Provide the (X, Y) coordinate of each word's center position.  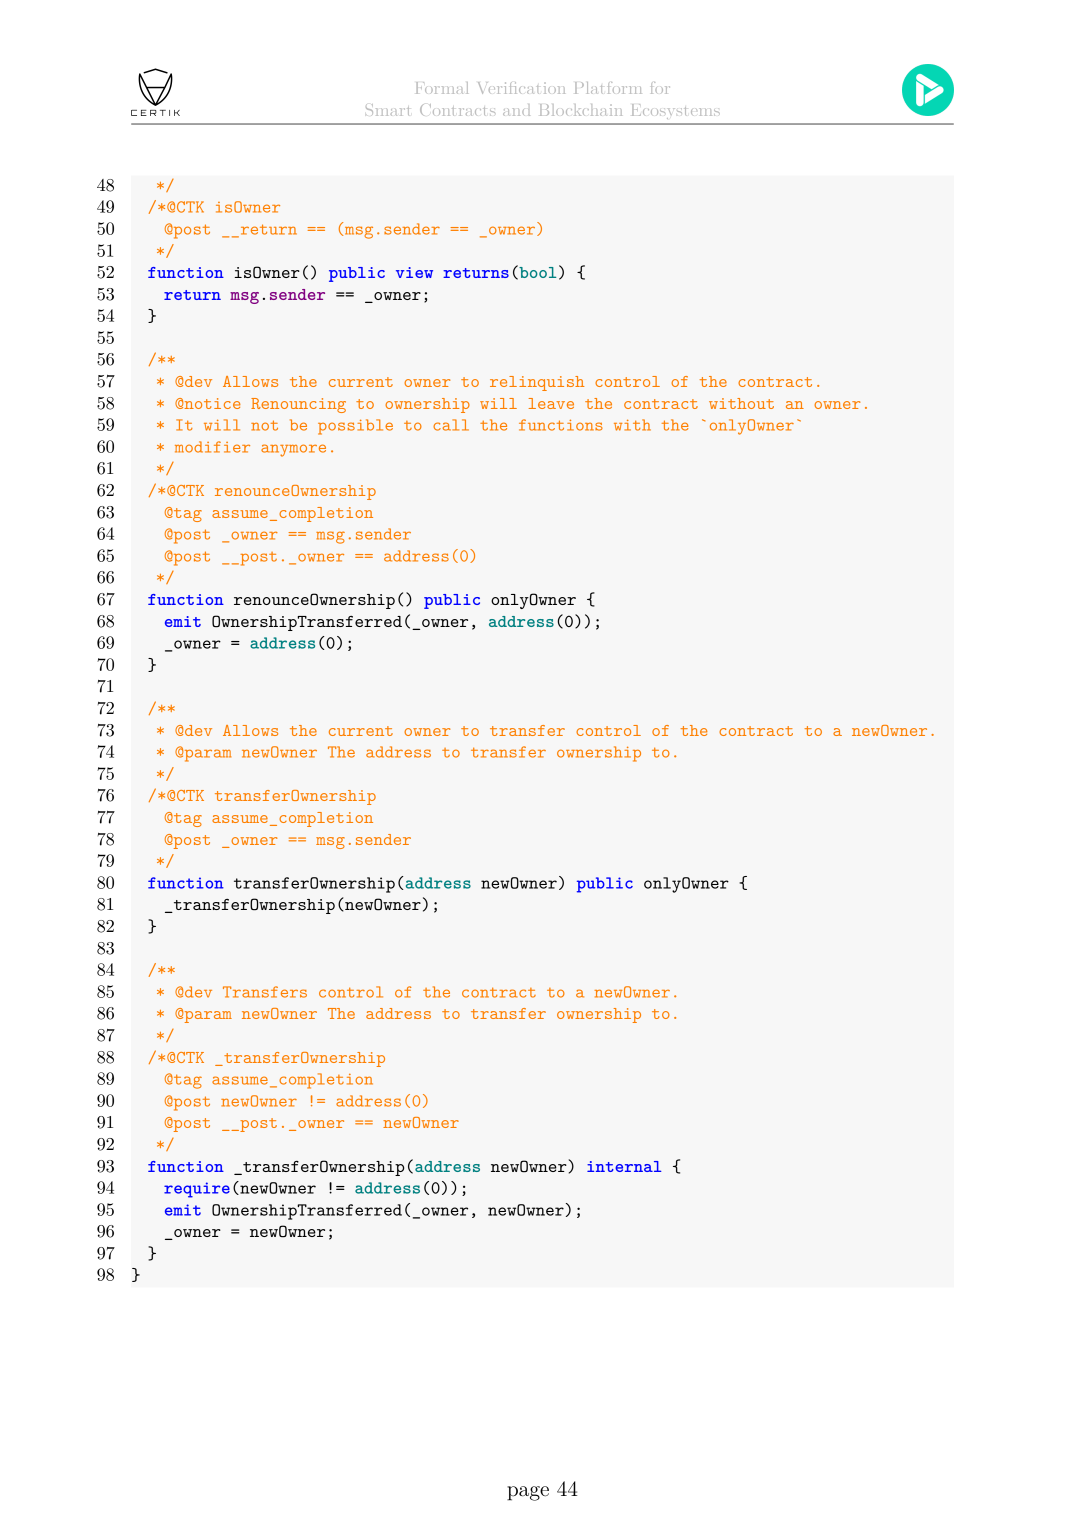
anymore (293, 450)
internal (624, 1166)
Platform (608, 88)
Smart (387, 110)
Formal (442, 88)
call (451, 425)
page (528, 1493)
